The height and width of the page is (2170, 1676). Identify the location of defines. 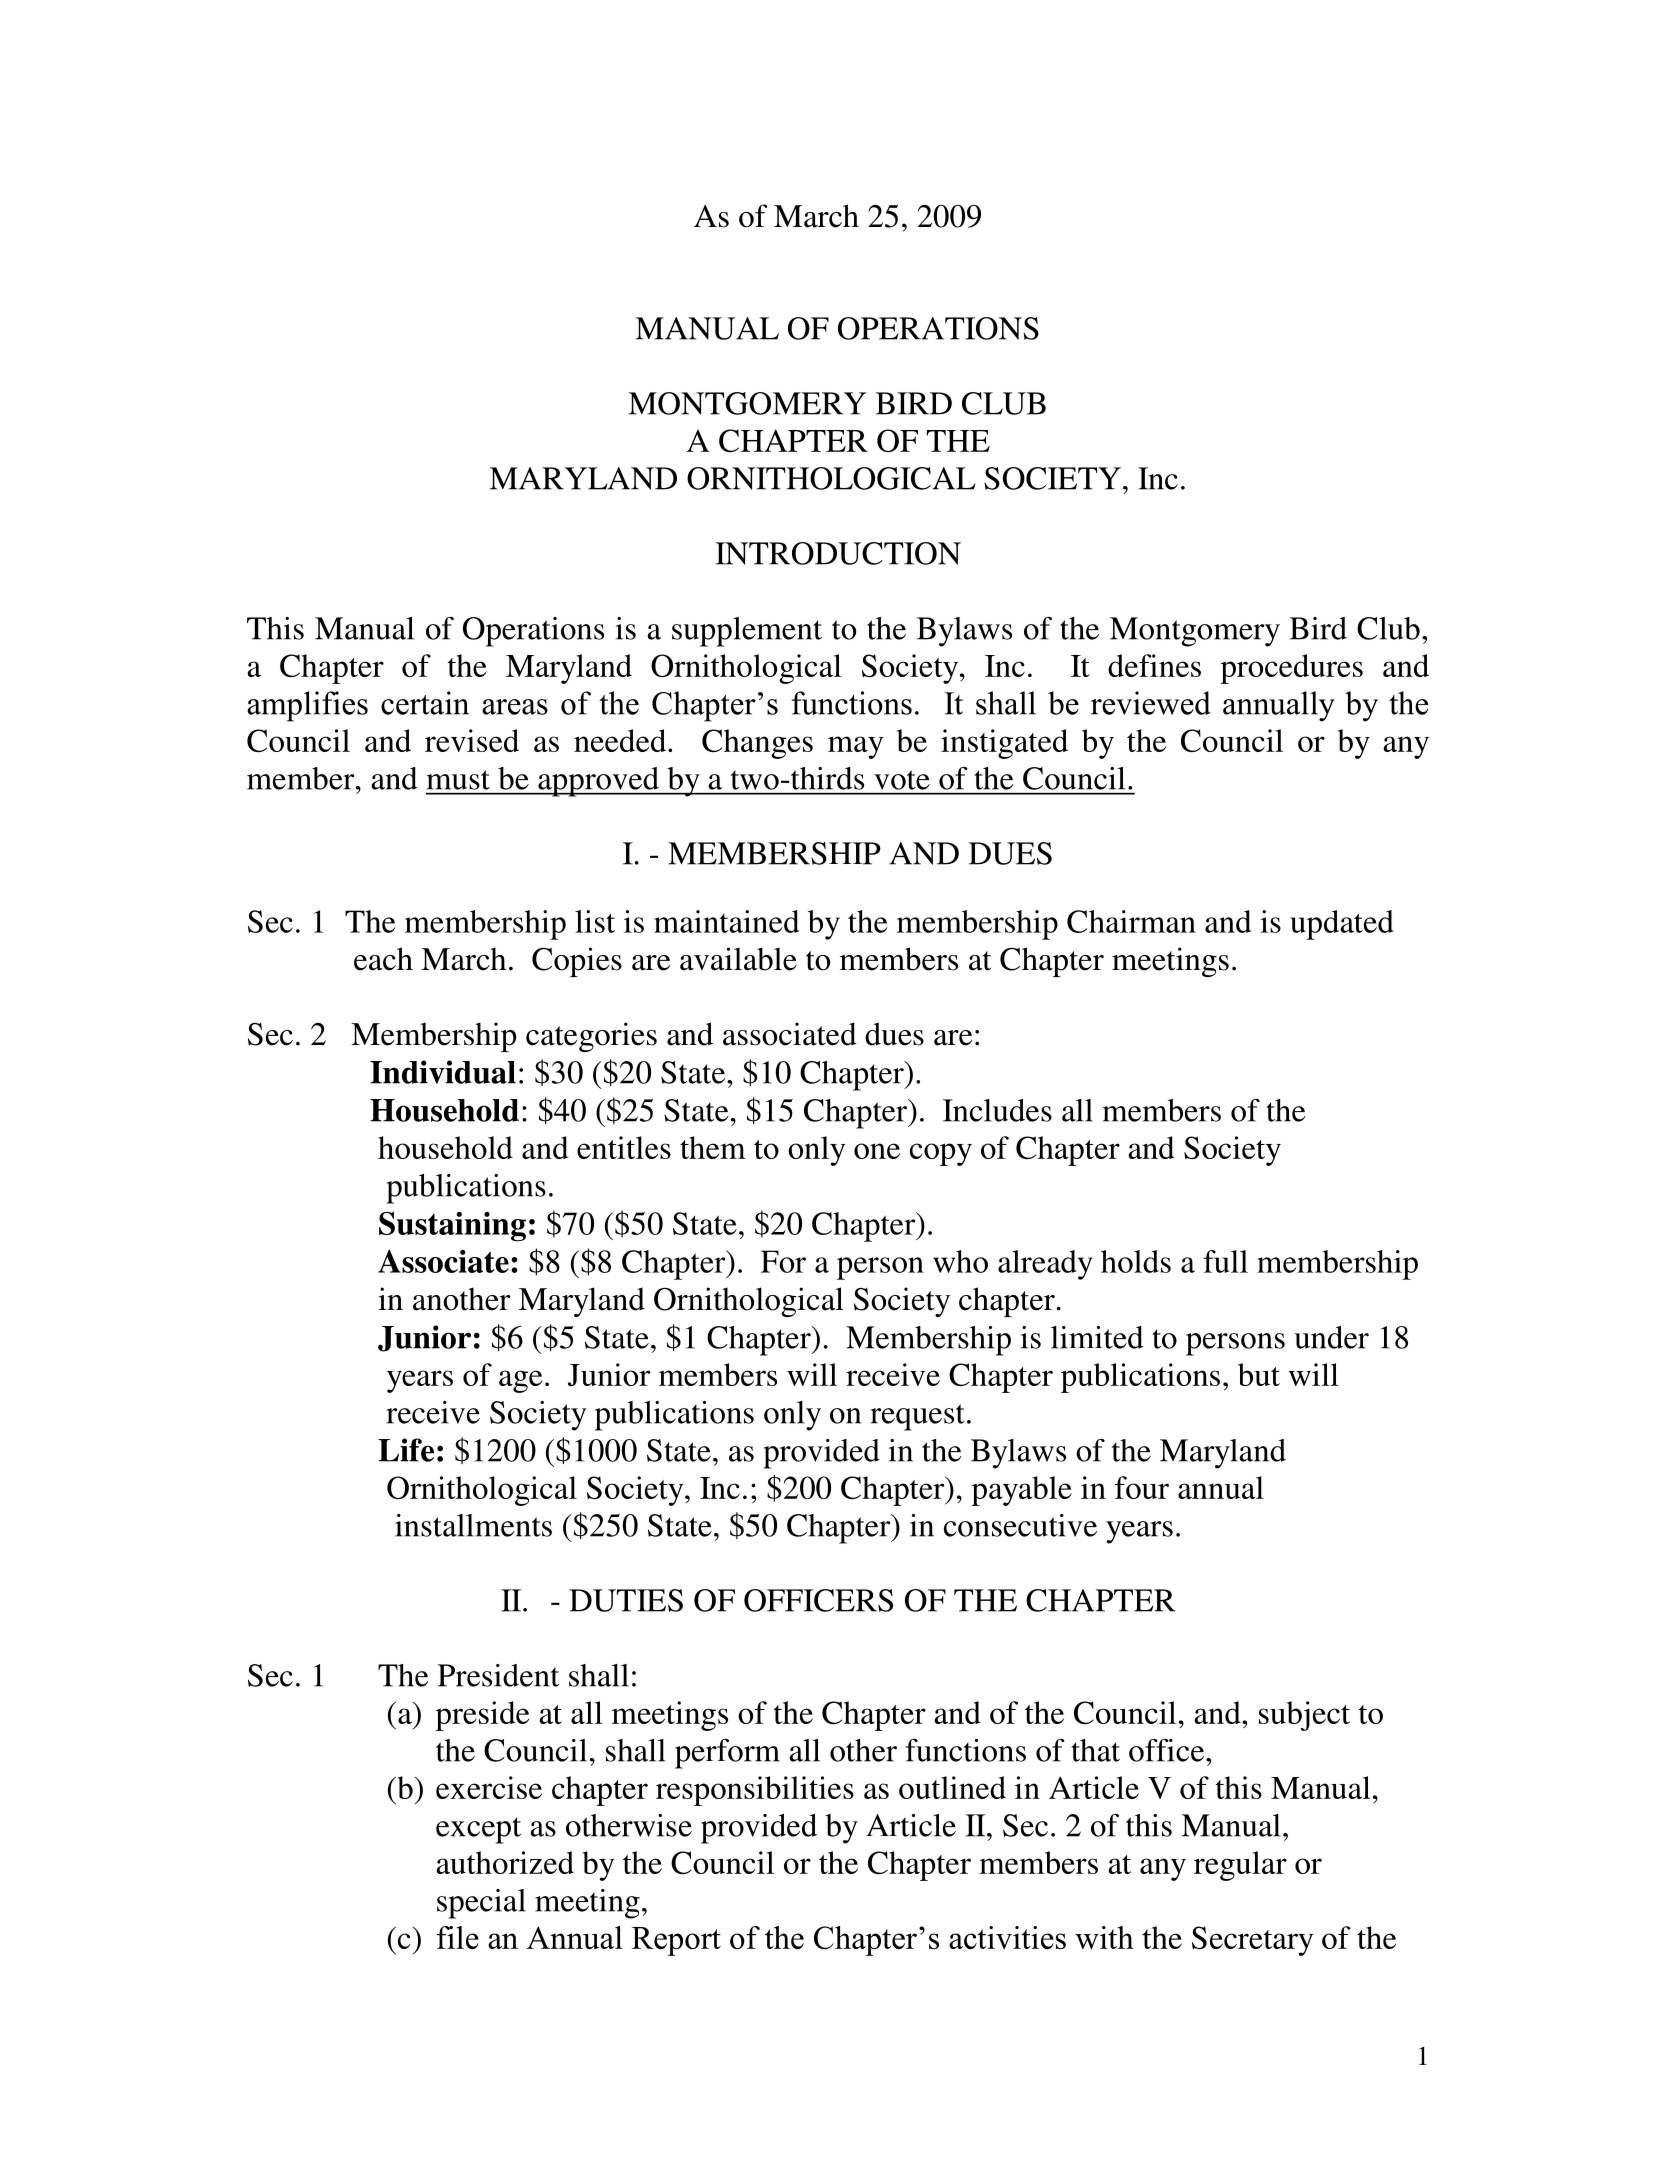
(1154, 665).
